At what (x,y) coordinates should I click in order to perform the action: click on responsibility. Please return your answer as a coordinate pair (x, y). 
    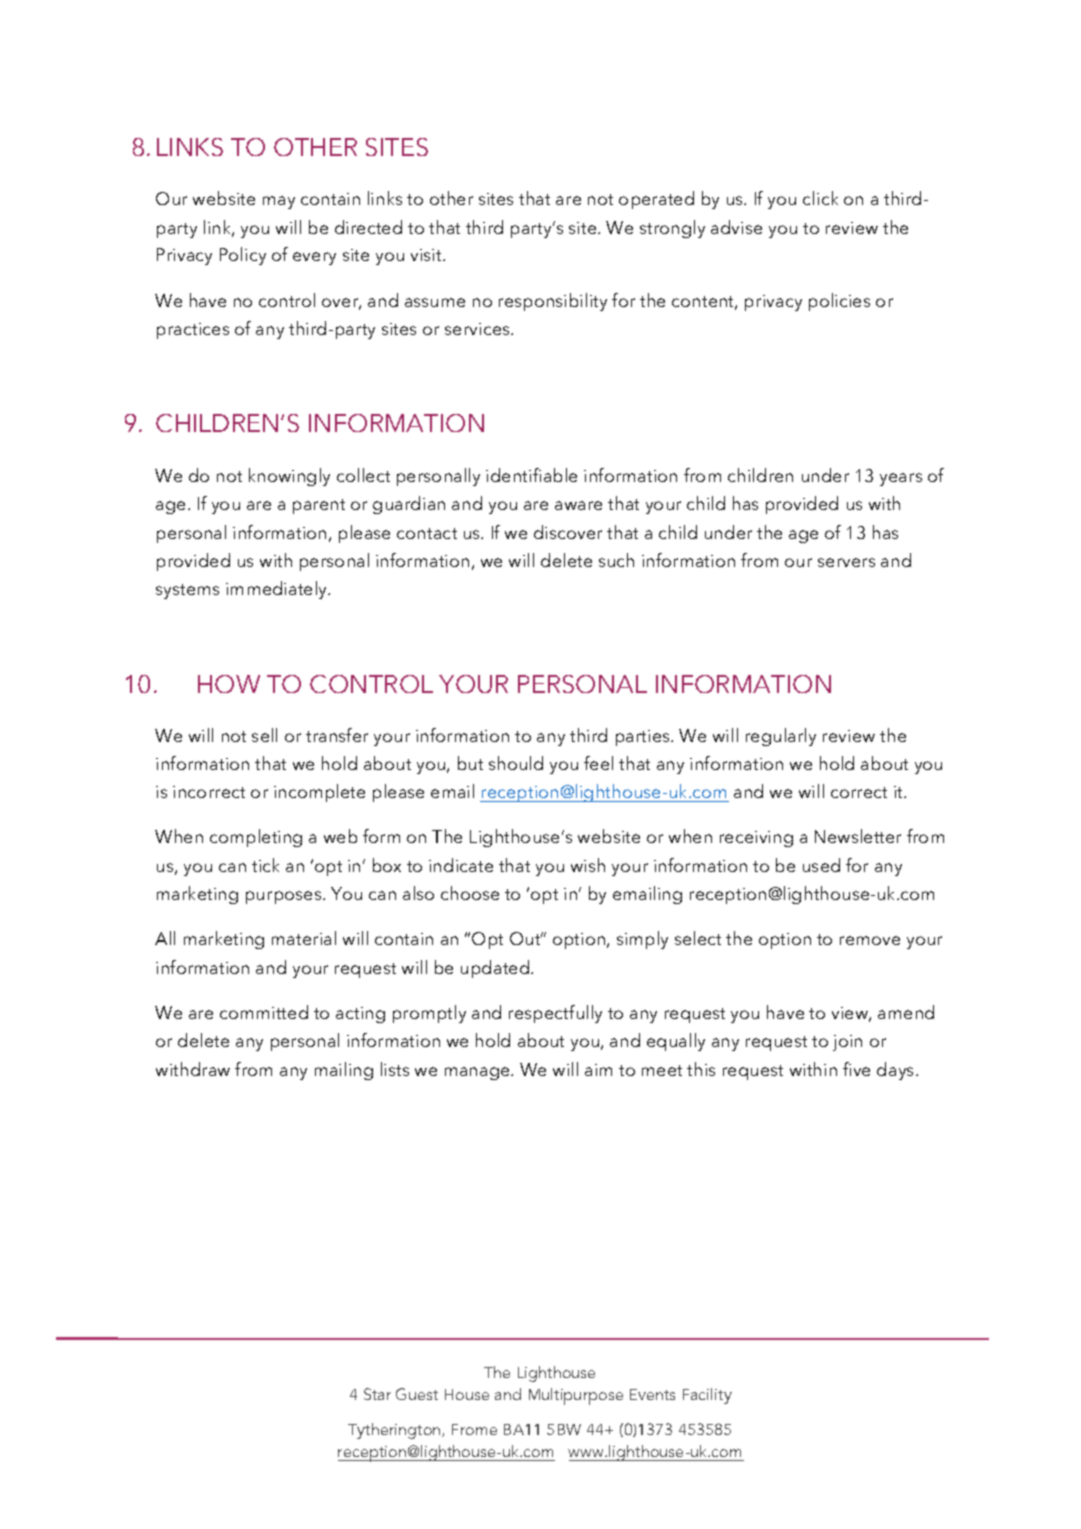
    Looking at the image, I should click on (553, 302).
